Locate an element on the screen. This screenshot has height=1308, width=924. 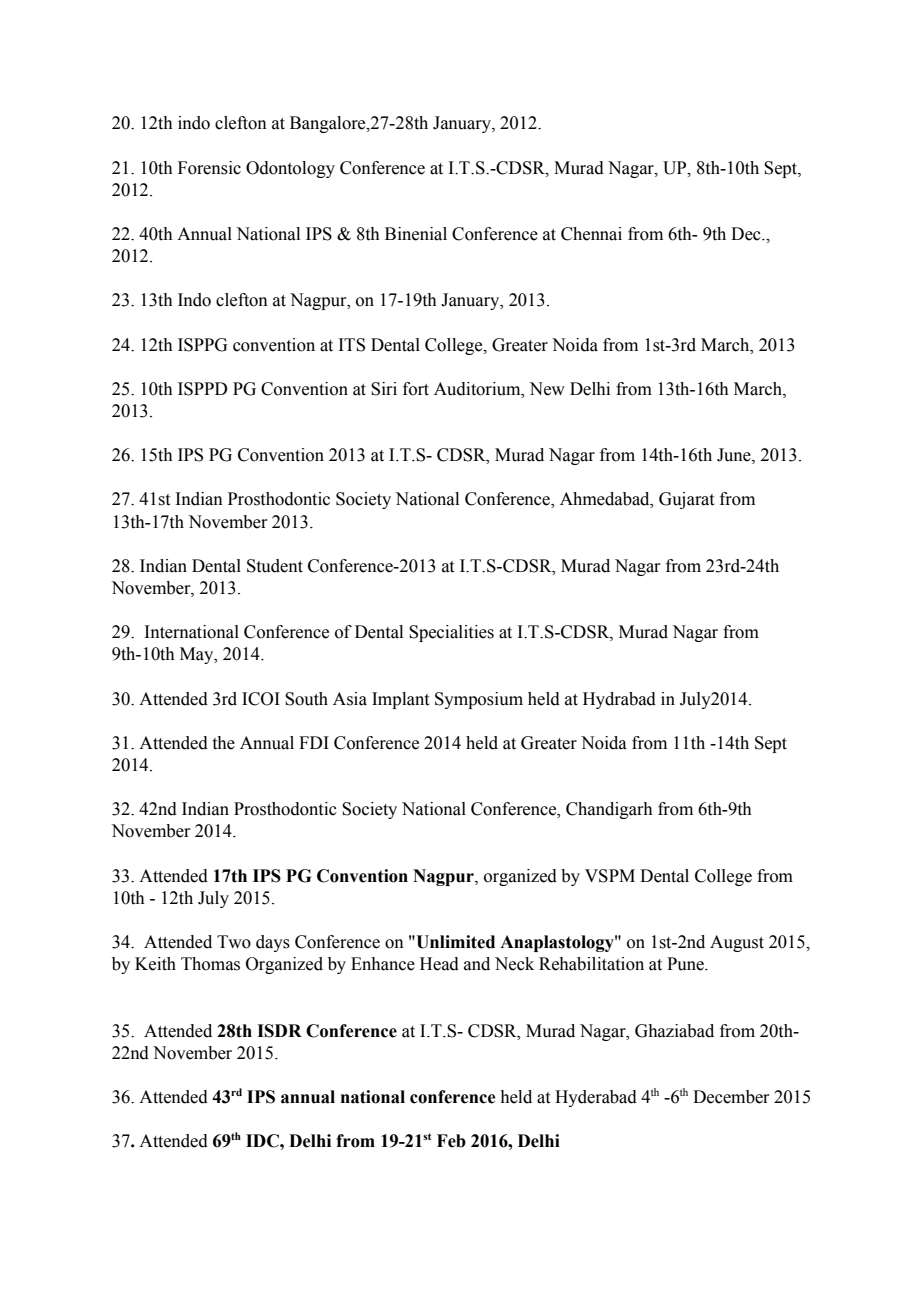
Gujarat is located at coordinates (686, 500).
